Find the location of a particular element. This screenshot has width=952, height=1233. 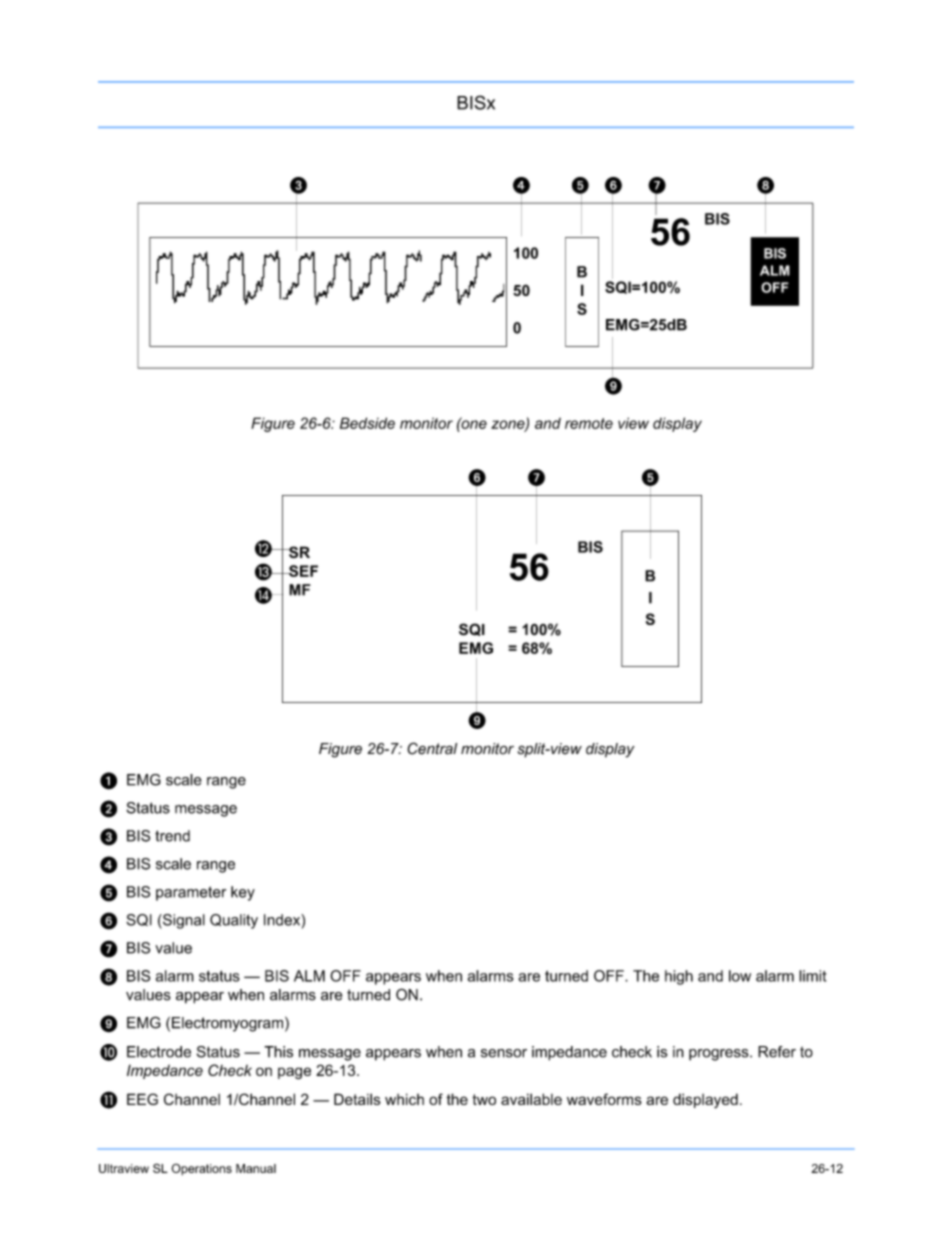

waveforms is located at coordinates (604, 1099).
